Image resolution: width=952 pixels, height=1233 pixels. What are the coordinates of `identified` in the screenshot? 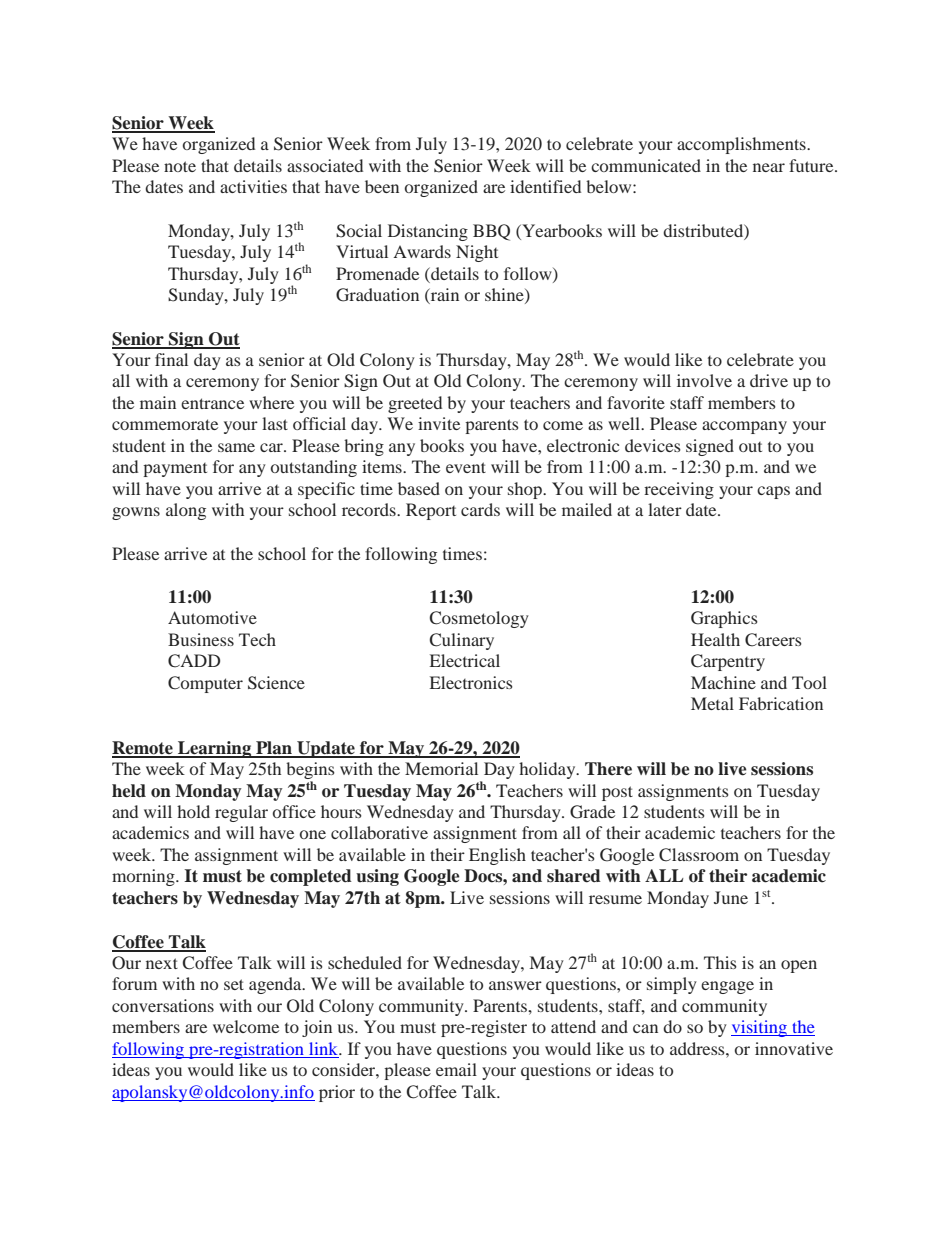 It's located at (545, 186).
